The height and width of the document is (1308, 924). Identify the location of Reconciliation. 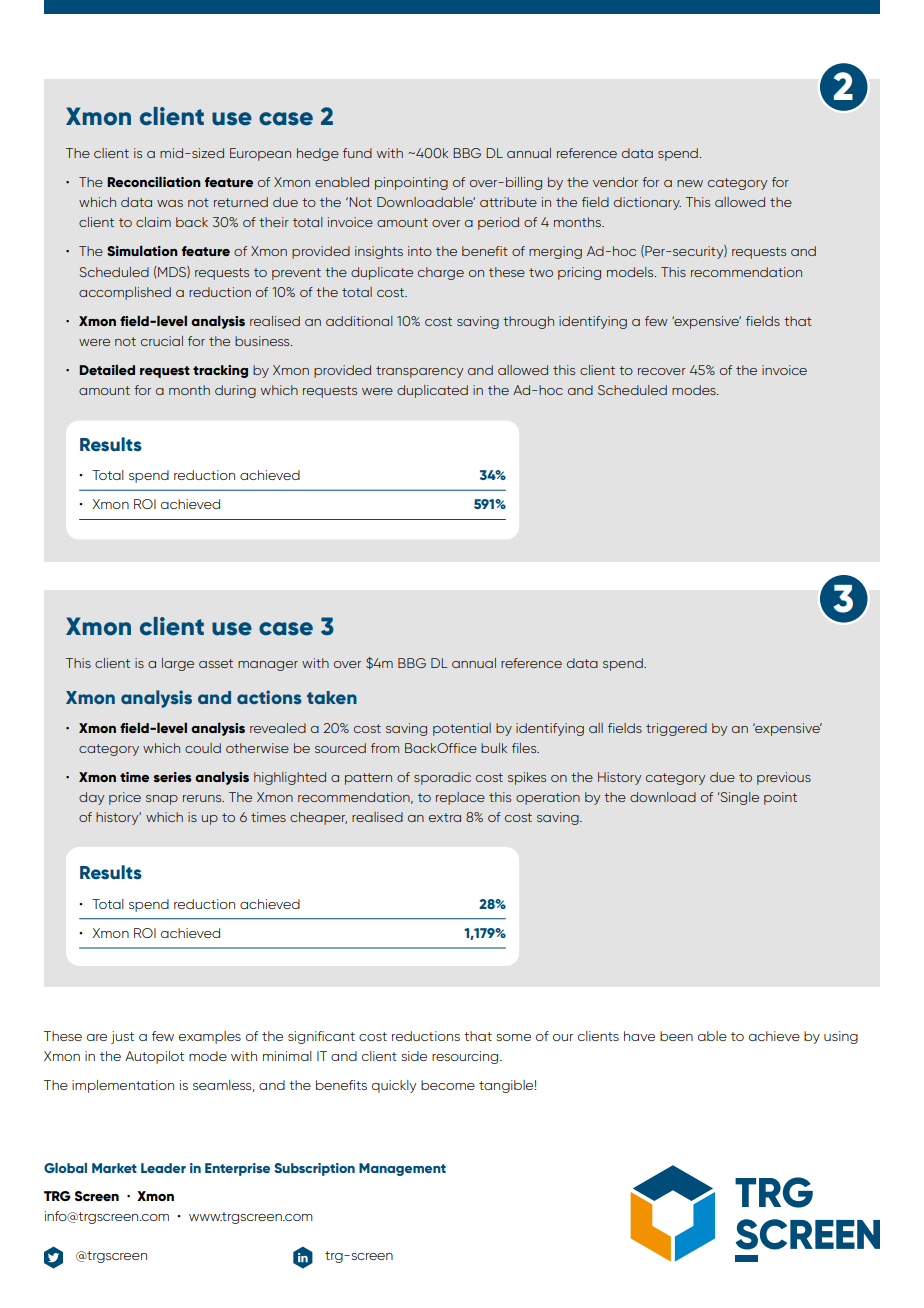
(154, 181).
